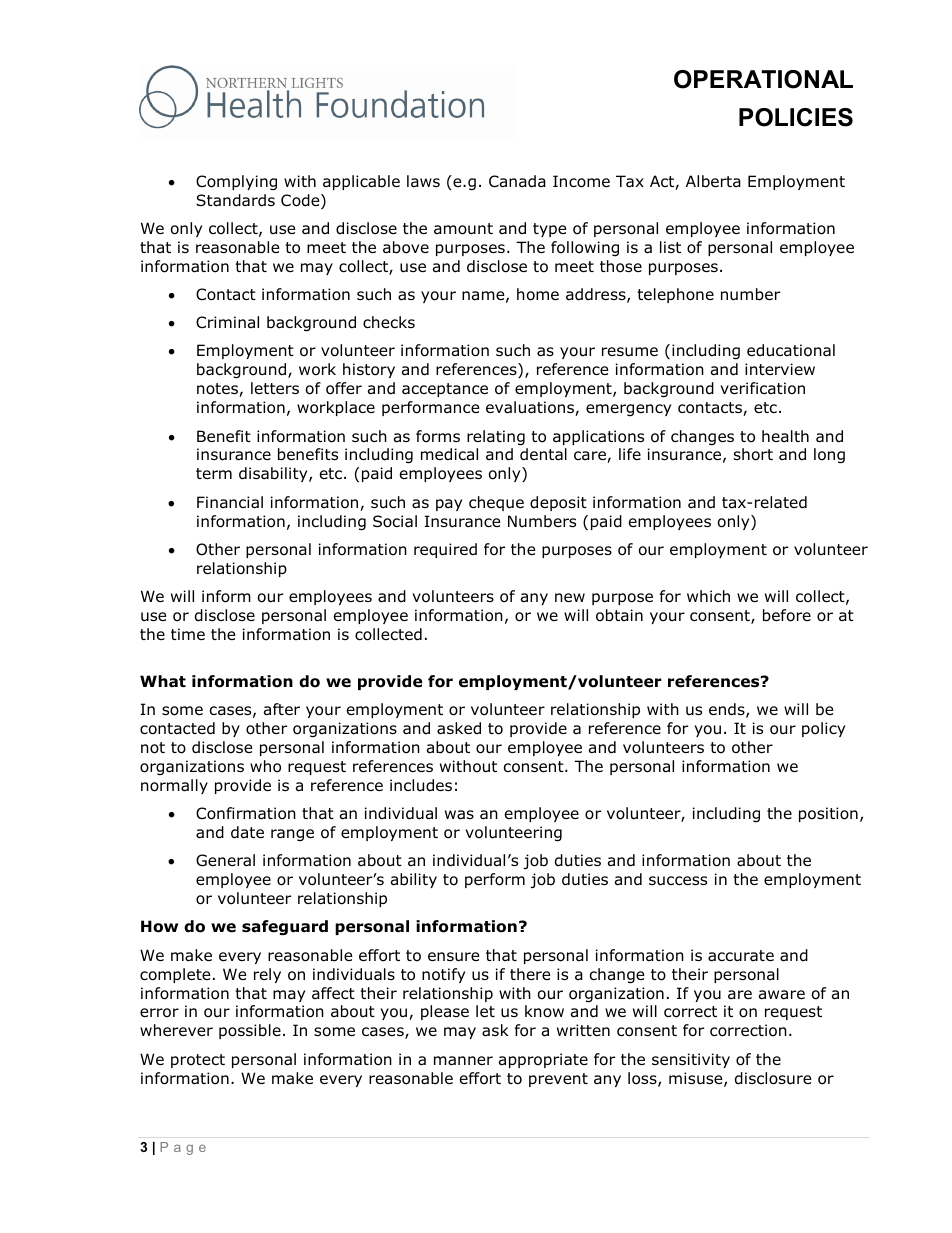 This image has width=952, height=1233. Describe the element at coordinates (454, 957) in the image. I see `ensure` at that location.
